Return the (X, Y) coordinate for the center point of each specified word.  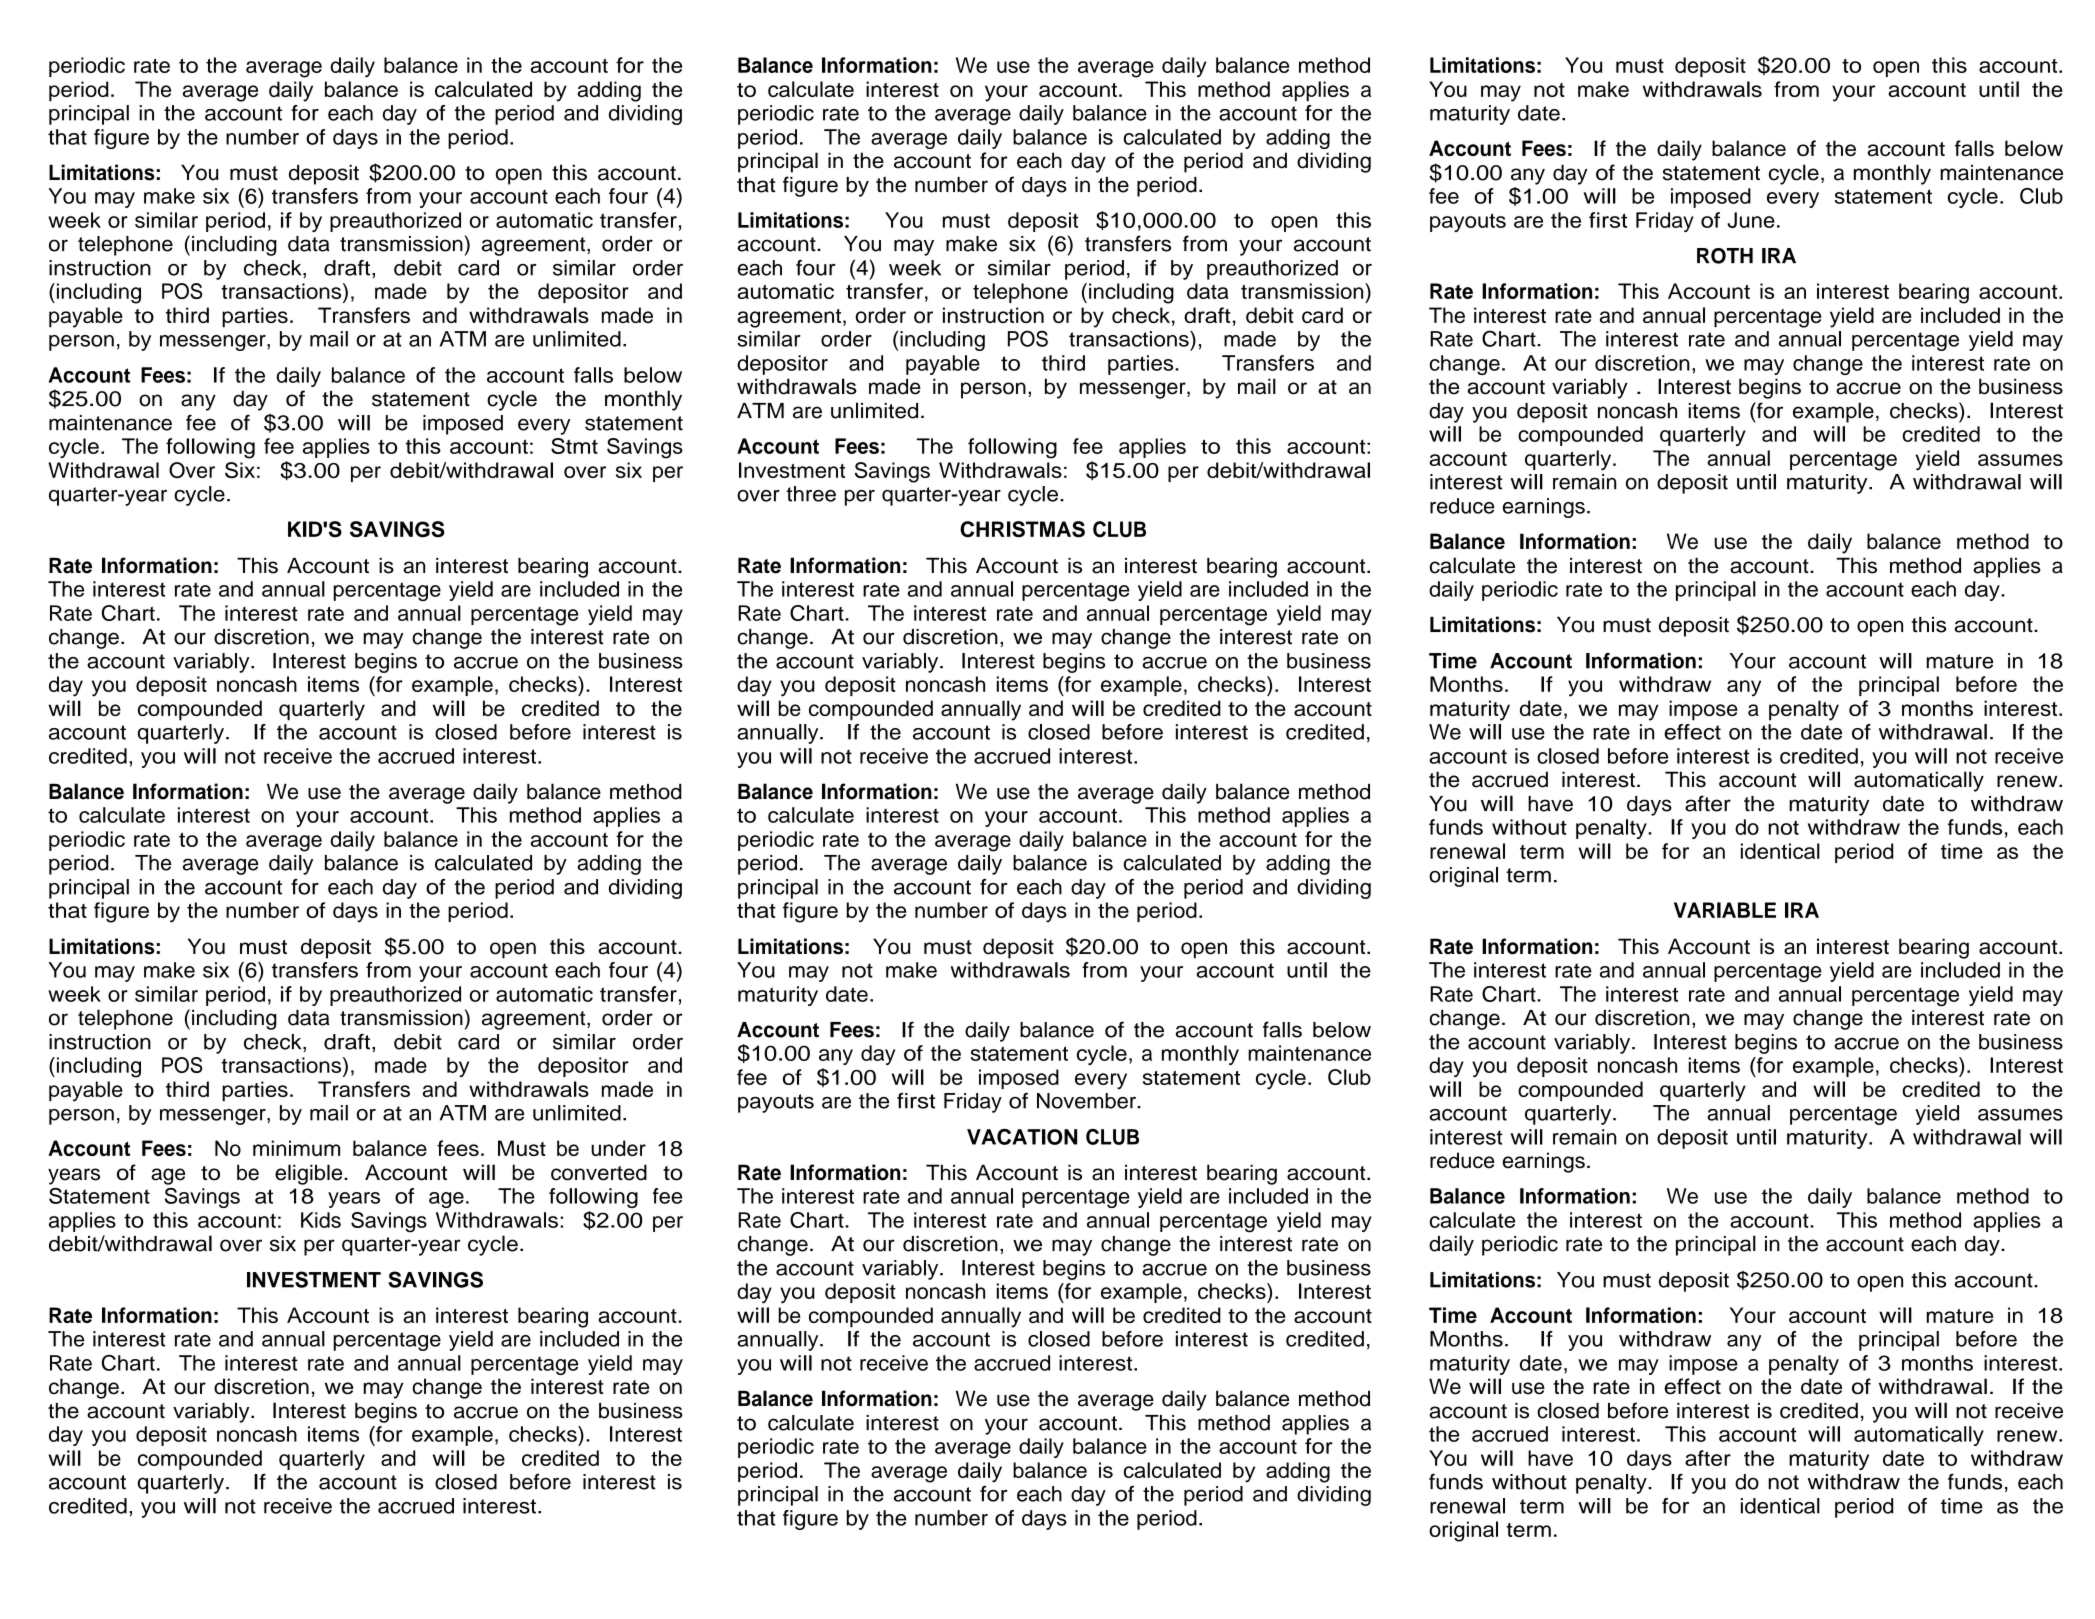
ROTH (1725, 256)
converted (599, 1172)
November (1087, 1101)
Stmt (574, 446)
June (1751, 220)
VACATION (1022, 1137)
